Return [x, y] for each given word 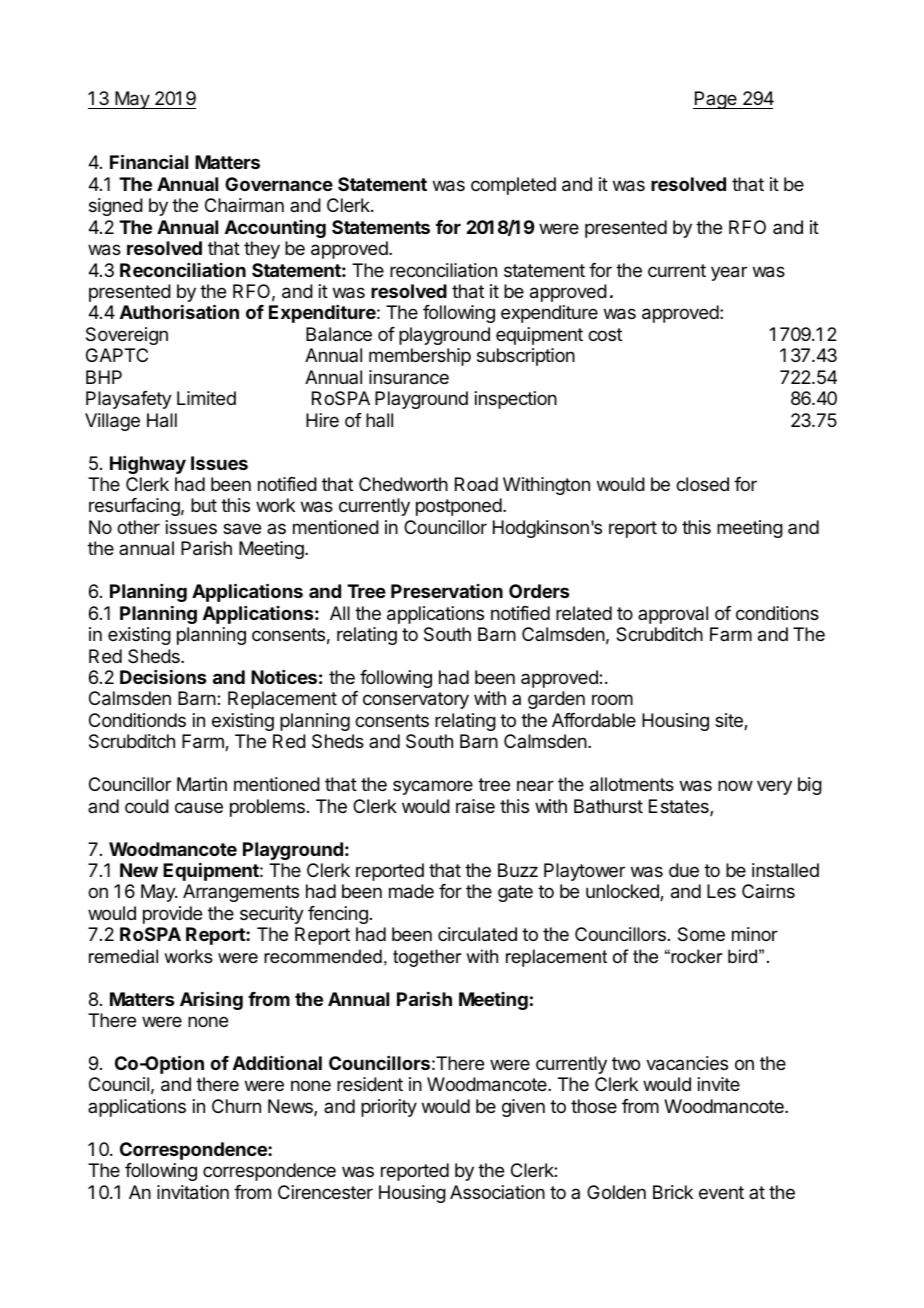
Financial [149, 161]
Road [476, 484]
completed [513, 186]
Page [716, 100]
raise [475, 806]
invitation [193, 1192]
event [721, 1192]
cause [199, 808]
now [735, 785]
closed [702, 484]
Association [497, 1192]
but [204, 505]
